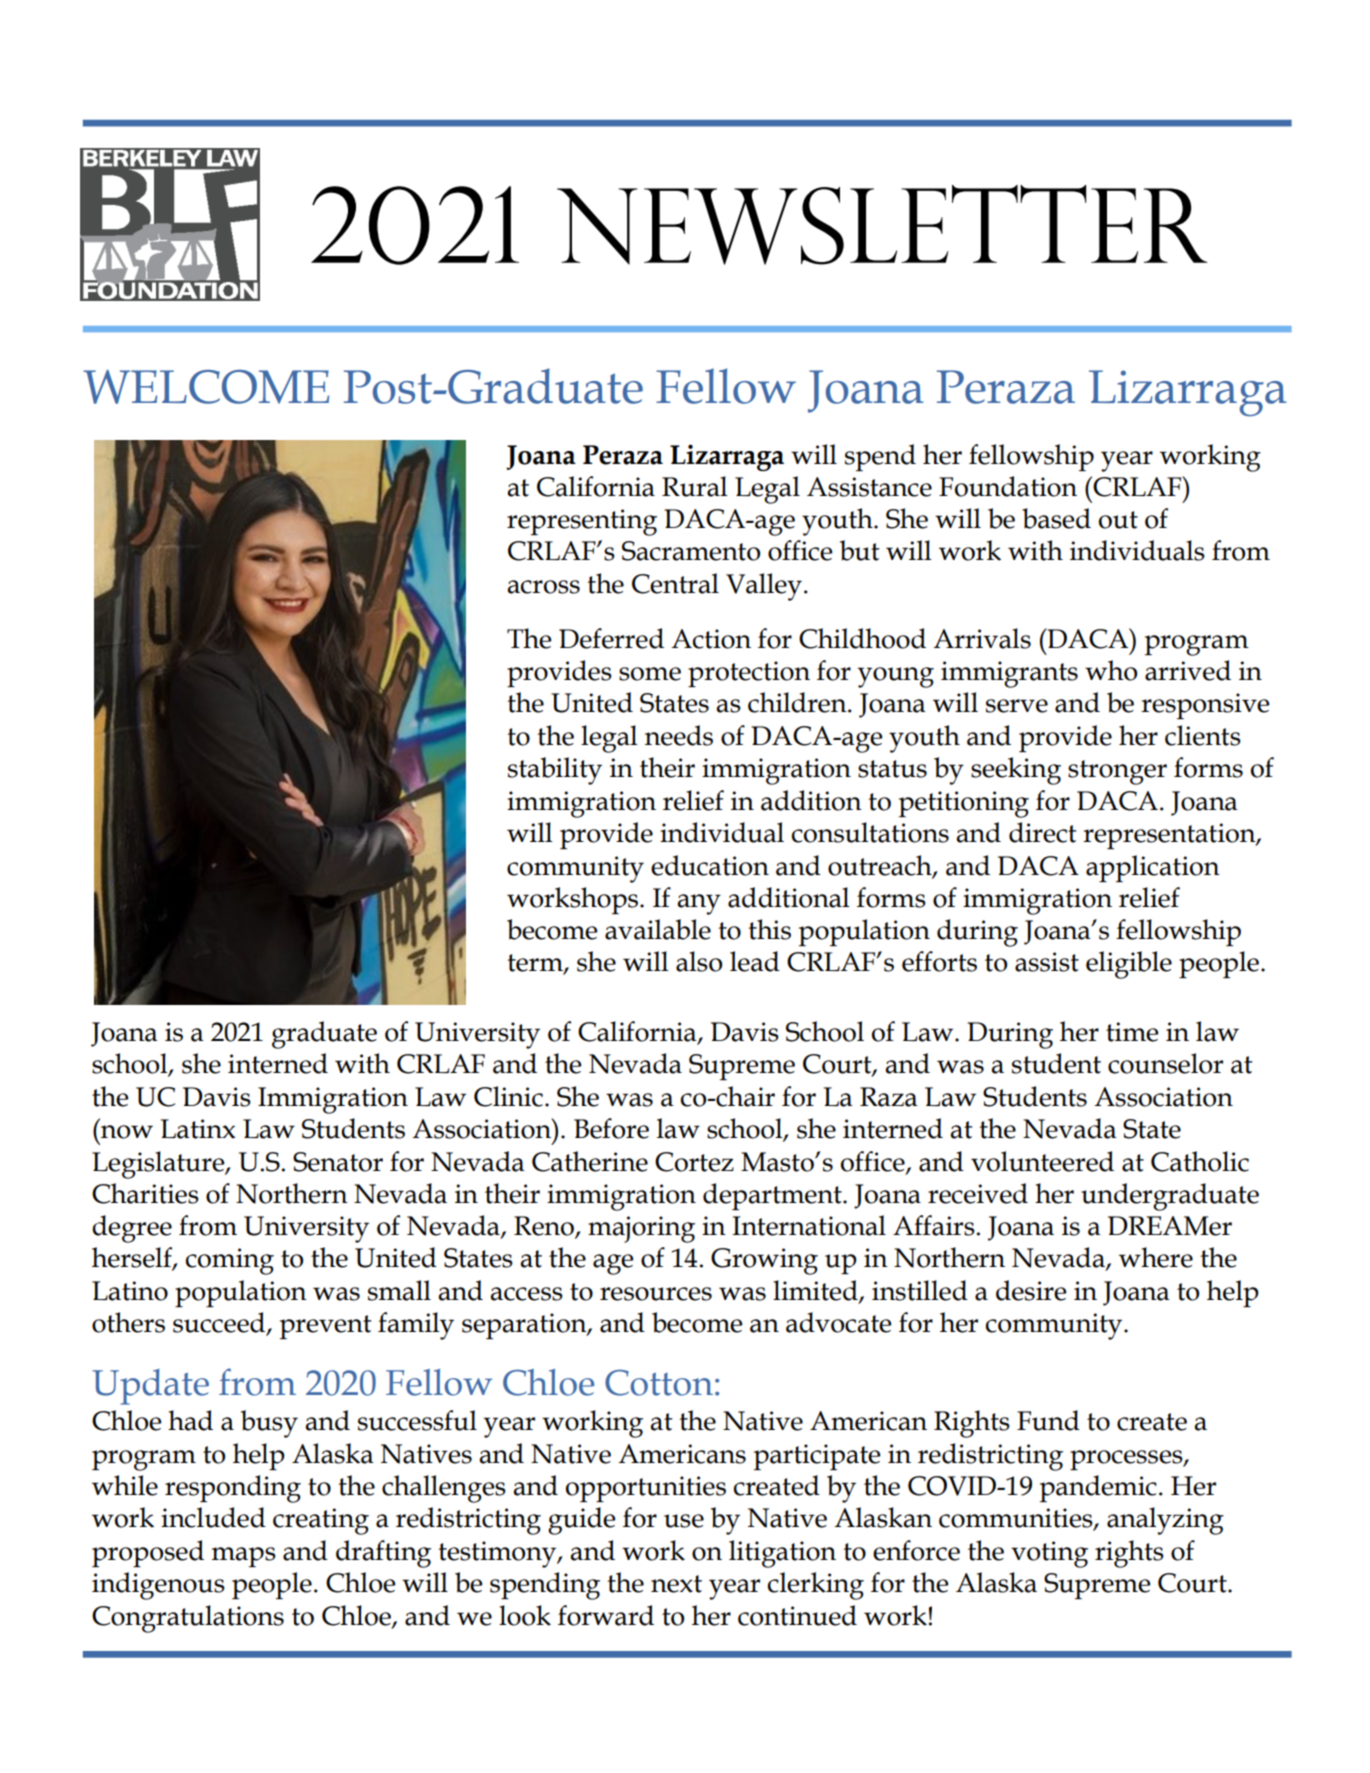 The width and height of the screenshot is (1370, 1773). What do you see at coordinates (1056, 518) in the screenshot?
I see `based` at bounding box center [1056, 518].
